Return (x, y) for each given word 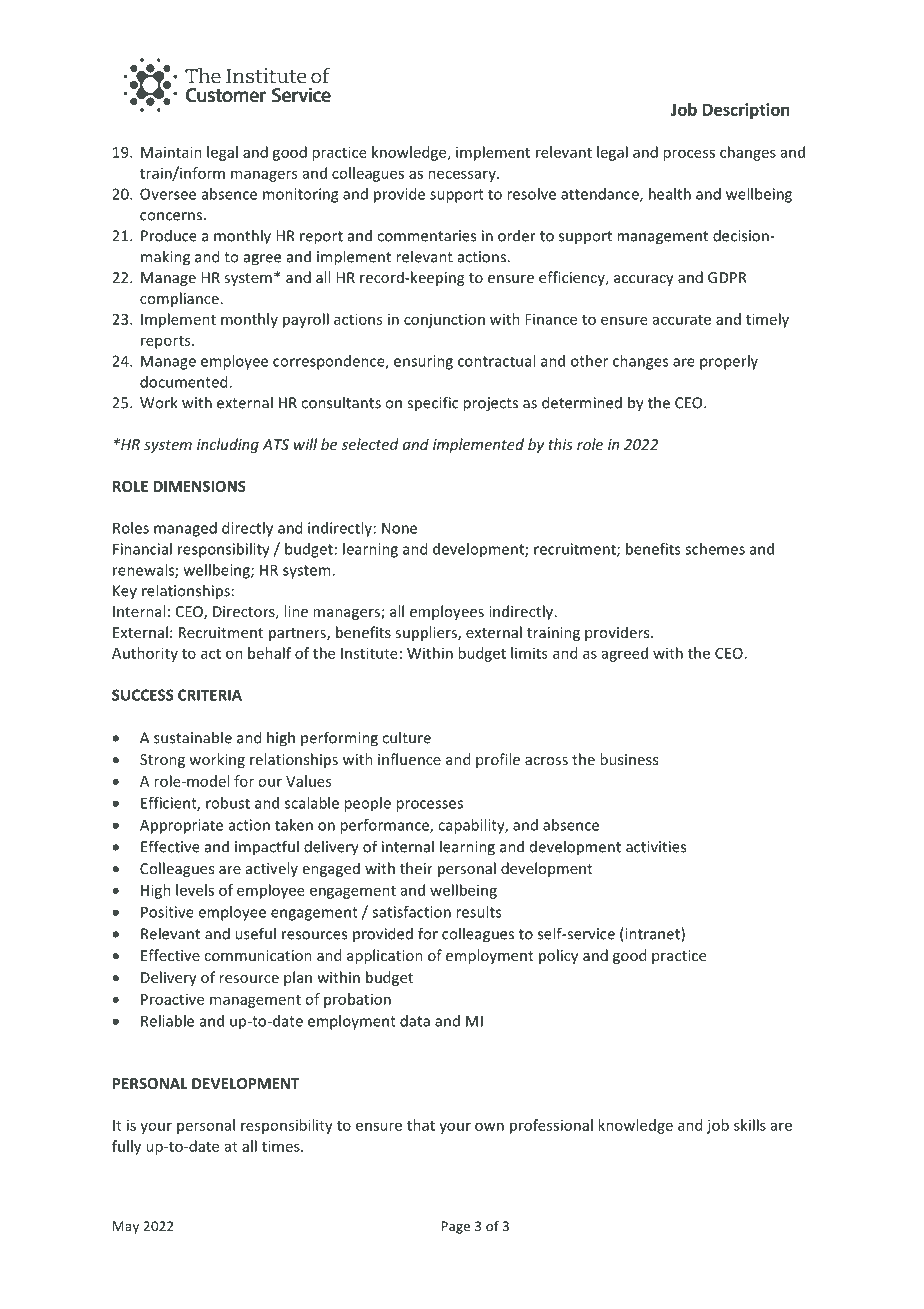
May (126, 1227)
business (629, 759)
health (670, 194)
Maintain (171, 152)
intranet (652, 934)
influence (409, 759)
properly (729, 362)
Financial (142, 549)
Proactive (172, 999)
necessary (463, 176)
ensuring (423, 362)
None (399, 528)
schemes (715, 549)
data (415, 1021)
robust (228, 803)
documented (185, 382)
